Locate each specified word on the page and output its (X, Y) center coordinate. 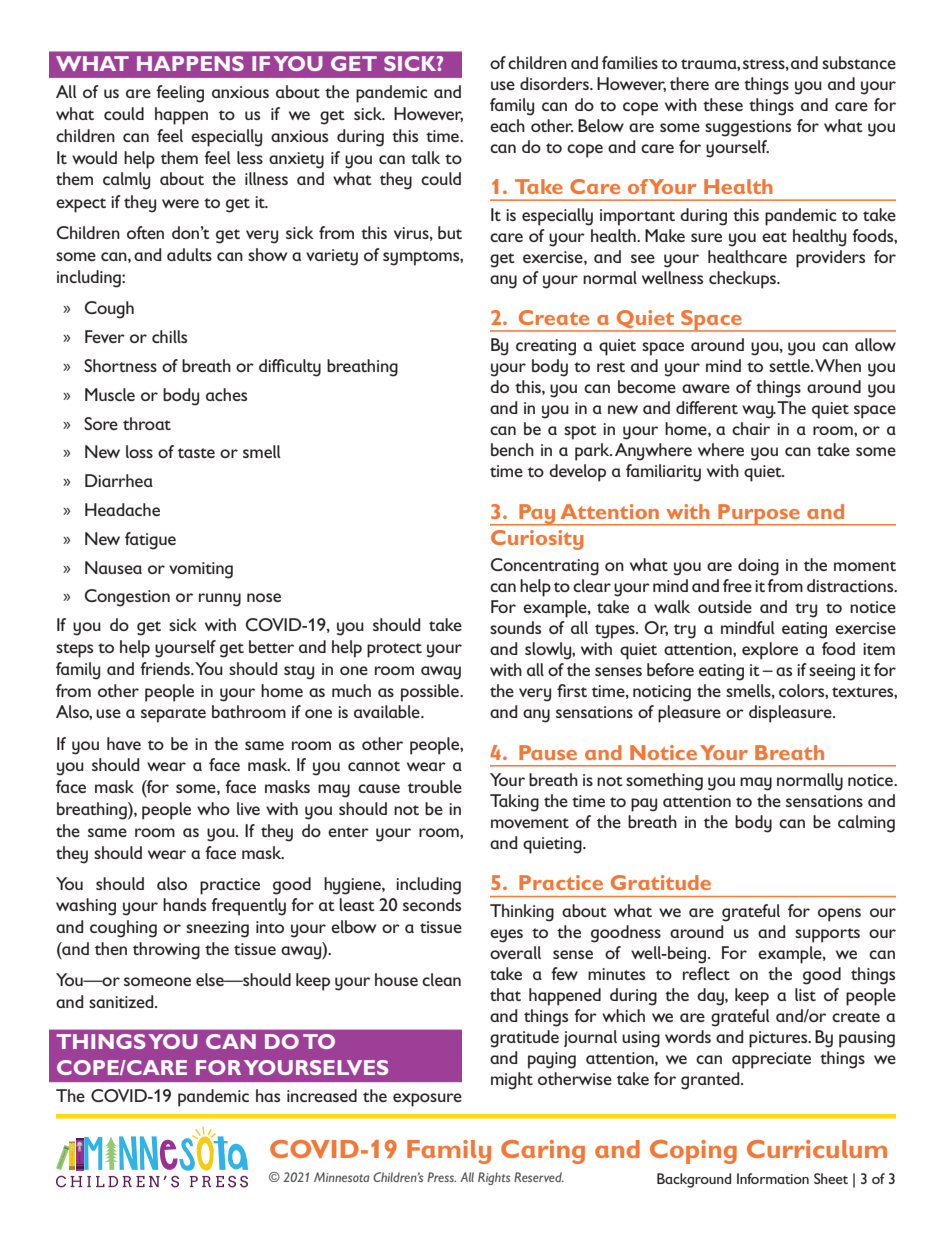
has (268, 1095)
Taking (514, 803)
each (507, 125)
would (94, 157)
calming (866, 824)
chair (751, 428)
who (213, 808)
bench (512, 449)
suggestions (748, 128)
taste (196, 453)
